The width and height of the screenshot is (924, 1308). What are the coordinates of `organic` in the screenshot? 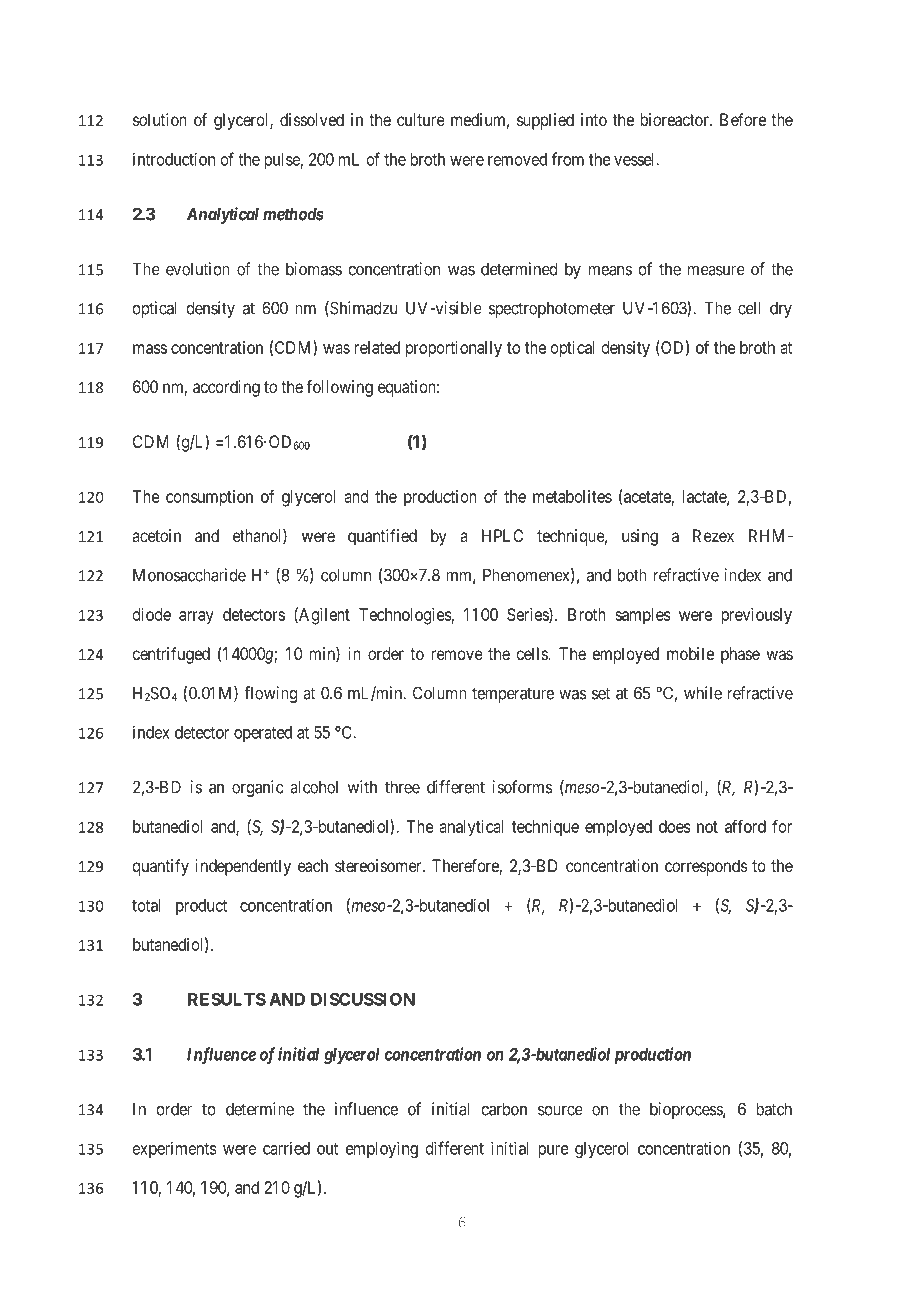 It's located at (257, 788).
